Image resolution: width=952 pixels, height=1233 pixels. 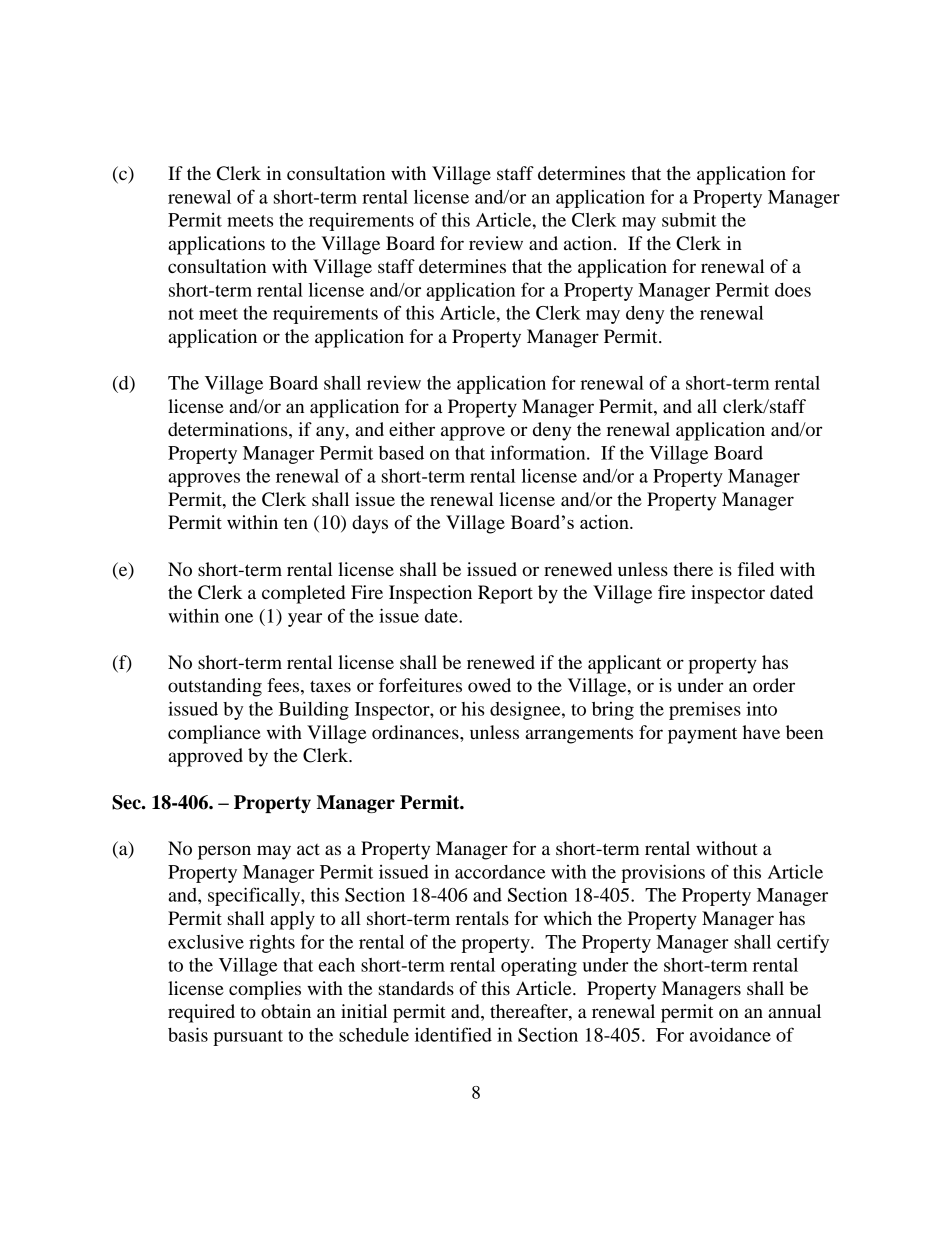 What do you see at coordinates (500, 872) in the image?
I see `accordance` at bounding box center [500, 872].
